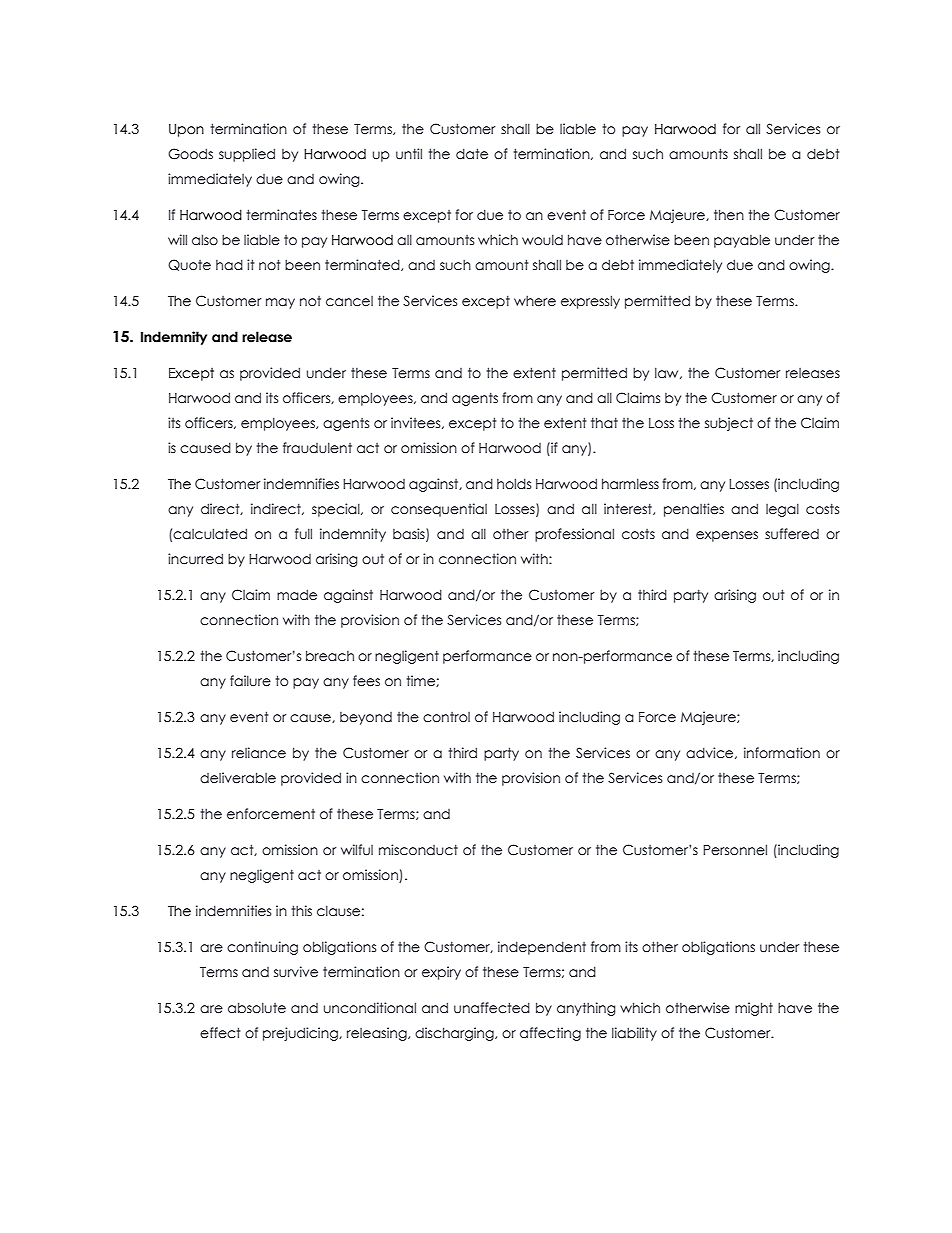 Image resolution: width=952 pixels, height=1233 pixels. Describe the element at coordinates (257, 1008) in the document. I see `absolute` at that location.
